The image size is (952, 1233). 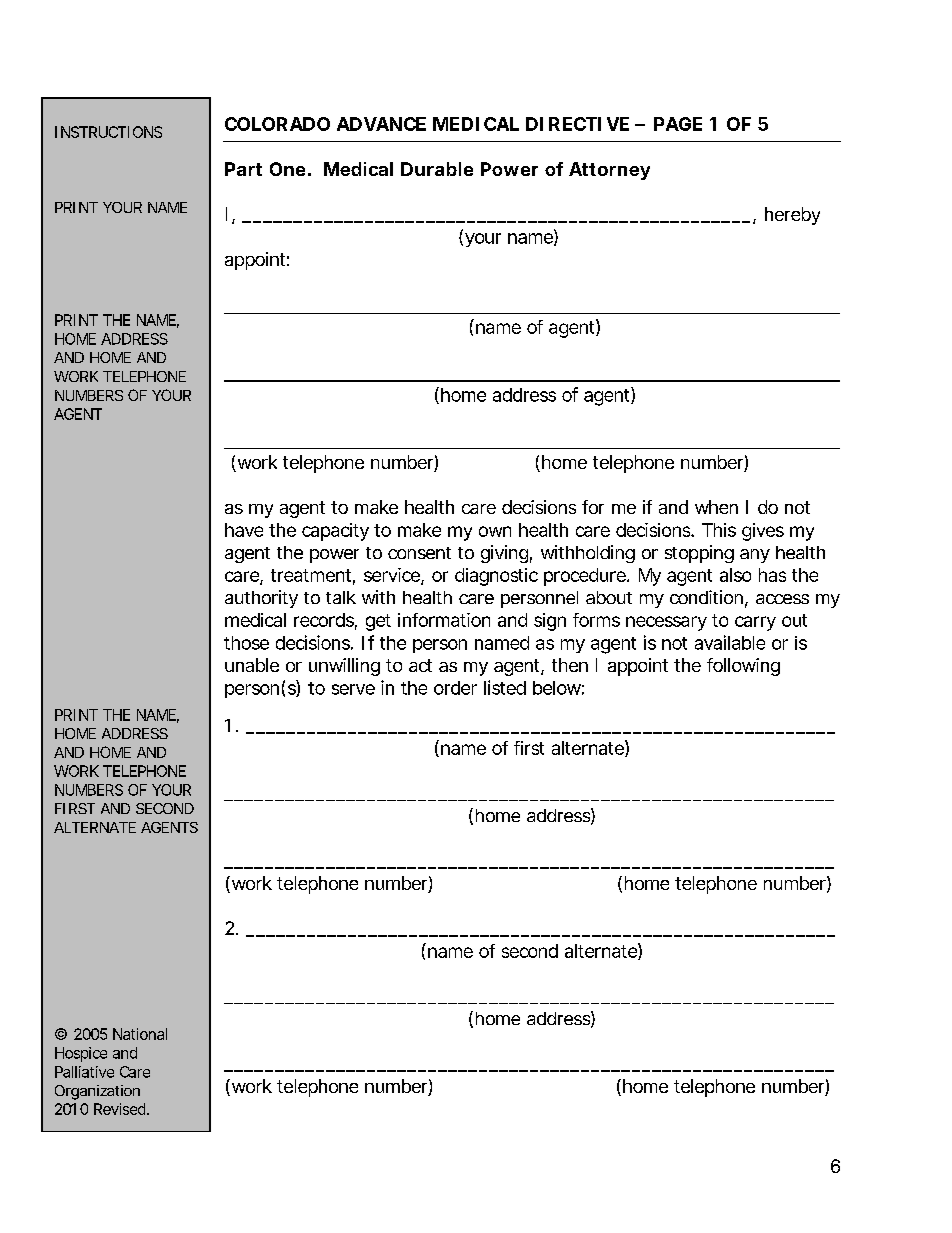 What do you see at coordinates (140, 1034) in the screenshot?
I see `National` at bounding box center [140, 1034].
